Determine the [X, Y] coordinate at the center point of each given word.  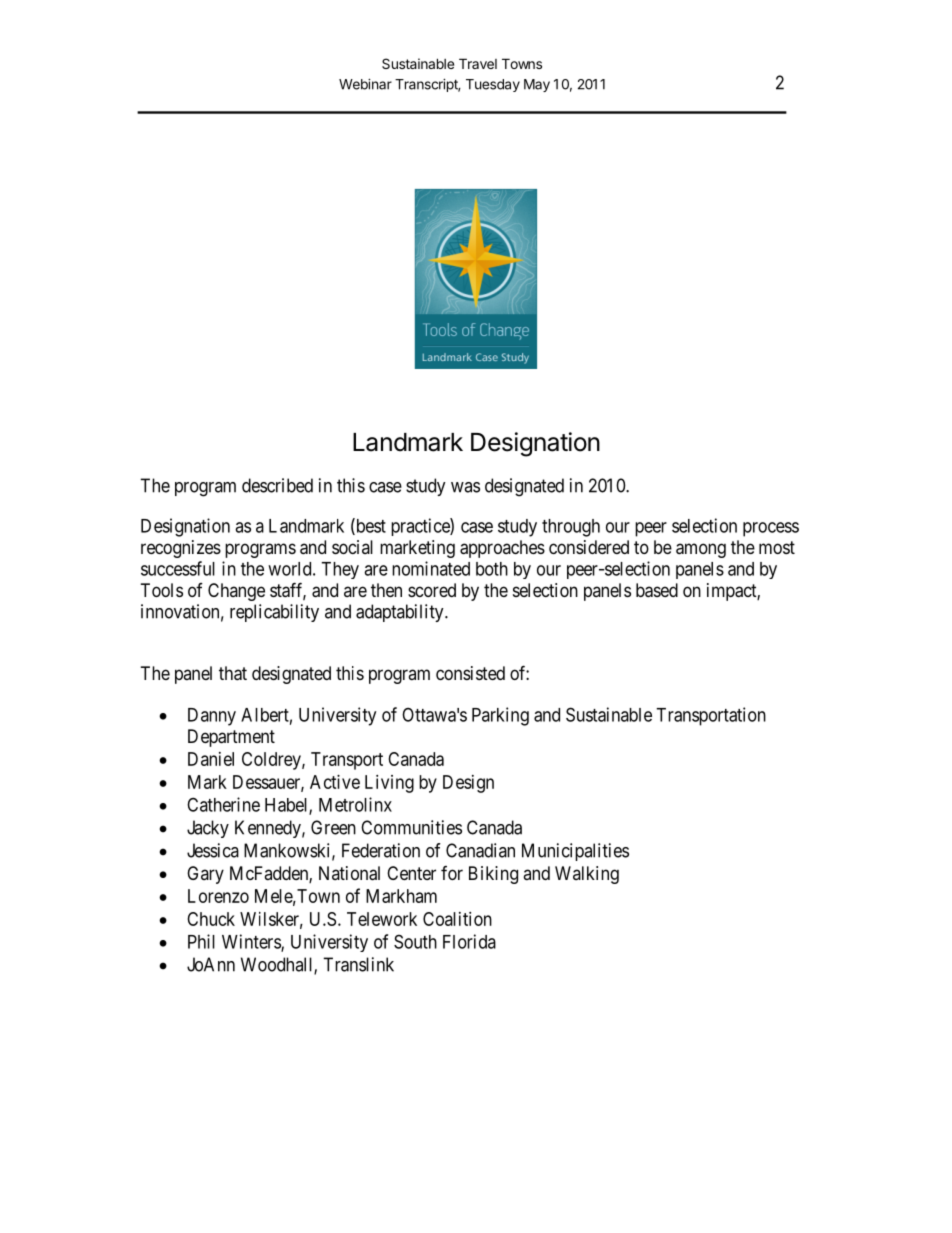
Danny [212, 717]
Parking [500, 716]
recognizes [181, 549]
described [277, 485]
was [465, 487]
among [701, 550]
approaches [502, 549]
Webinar [365, 84]
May [537, 85]
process [771, 529]
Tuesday [493, 85]
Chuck [211, 919]
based [657, 590]
